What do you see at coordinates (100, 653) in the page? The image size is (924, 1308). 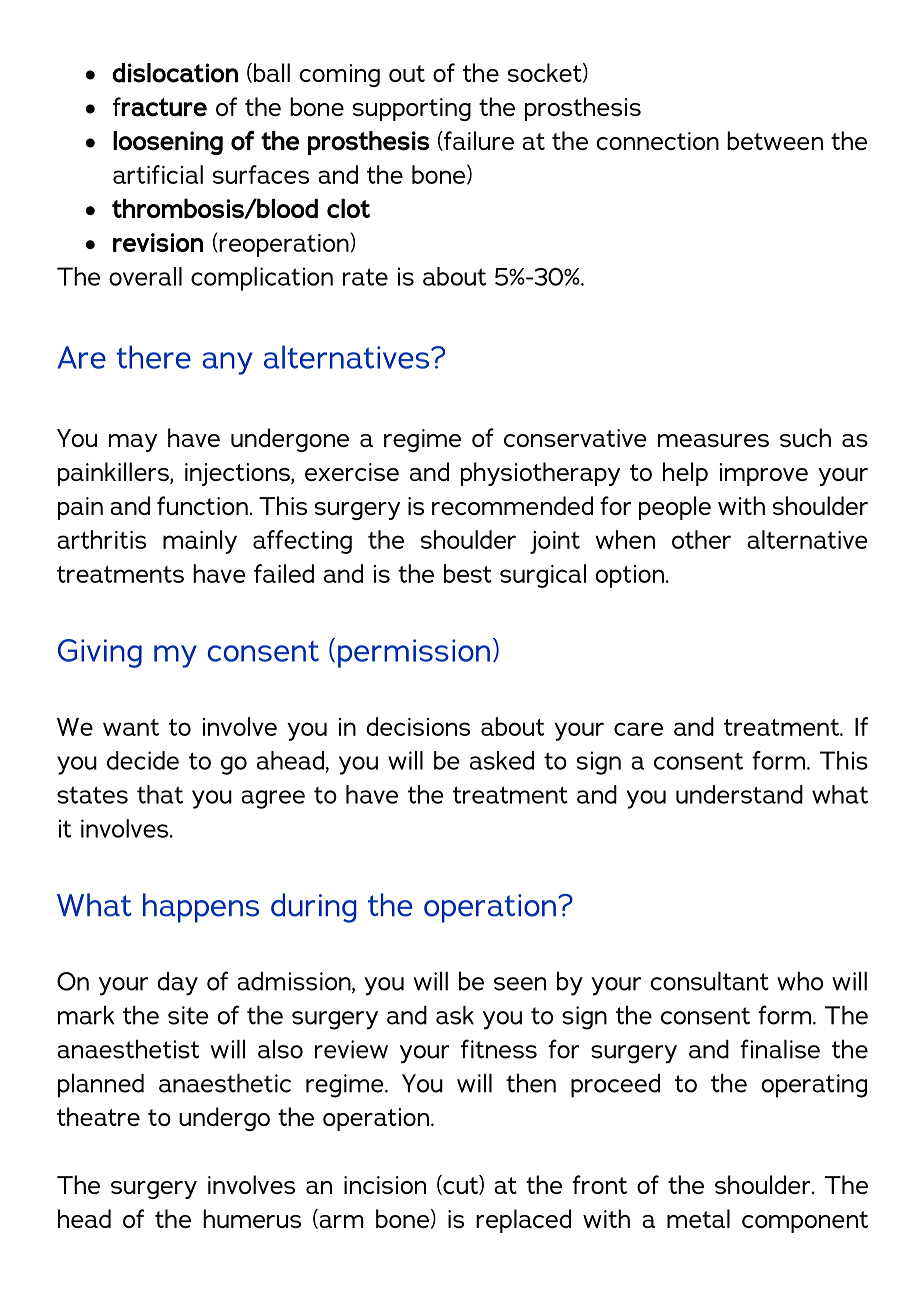 I see `Giving` at bounding box center [100, 653].
